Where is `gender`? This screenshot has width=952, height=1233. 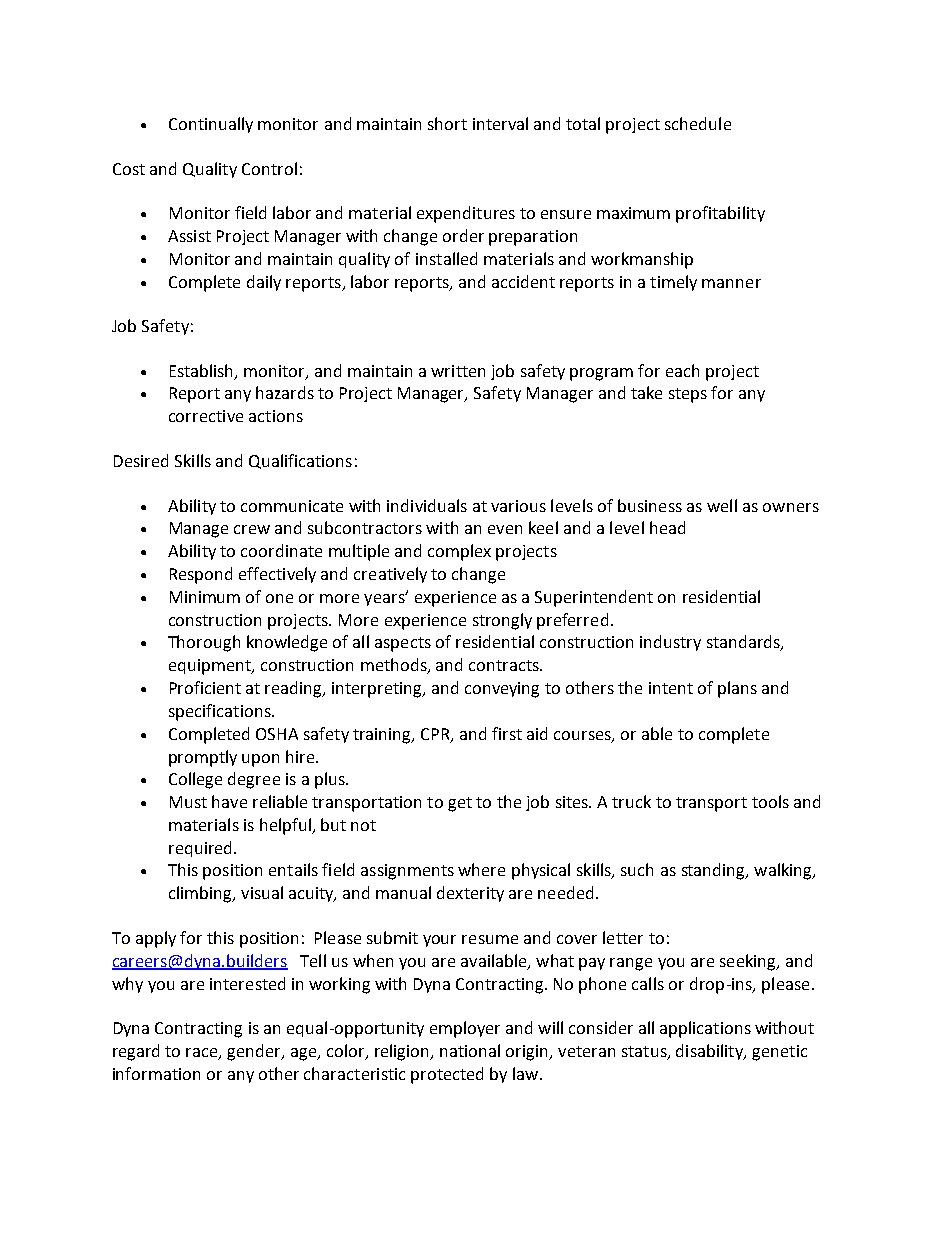 gender is located at coordinates (255, 1052).
